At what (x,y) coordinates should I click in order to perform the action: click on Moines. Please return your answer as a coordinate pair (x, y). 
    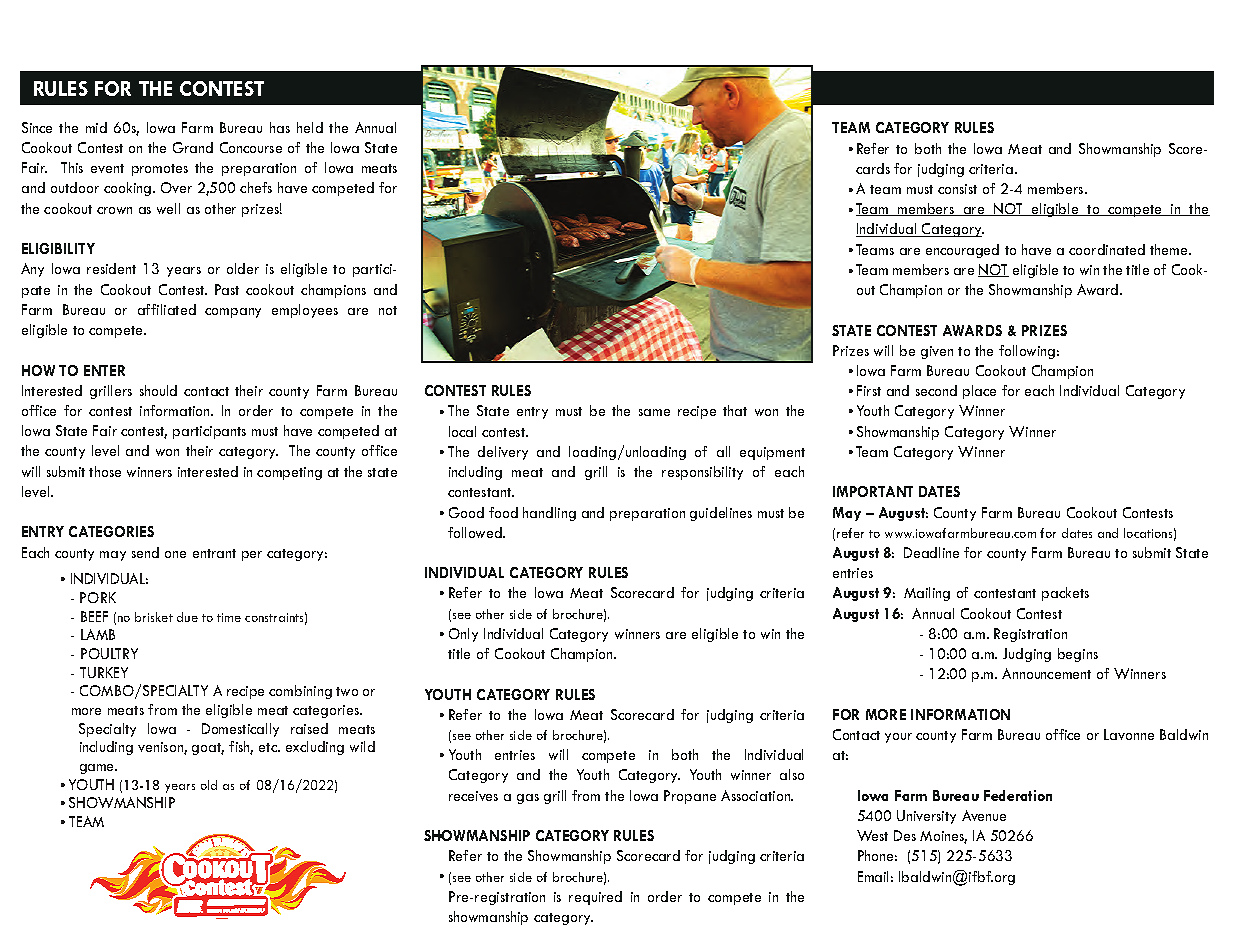
    Looking at the image, I should click on (943, 837).
